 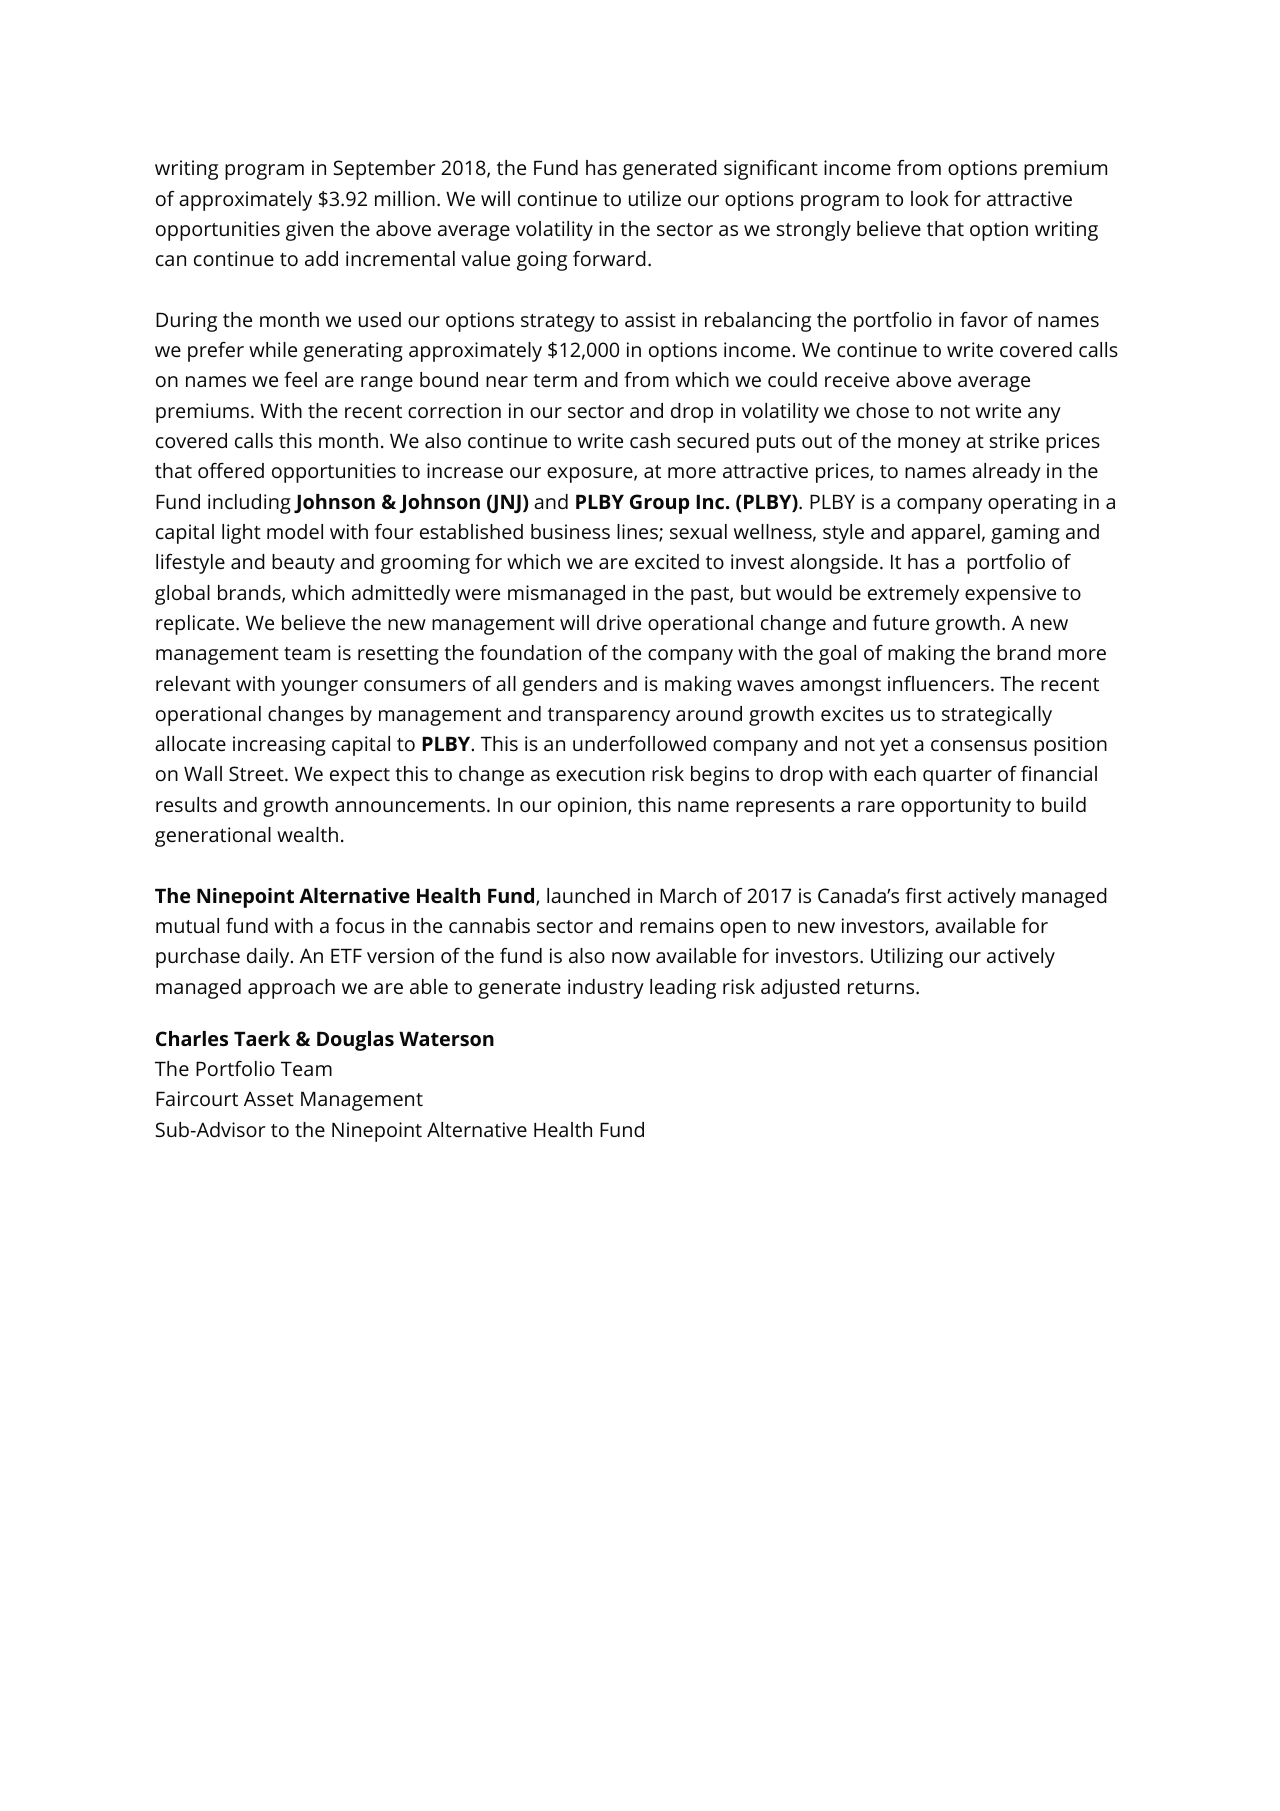 What do you see at coordinates (269, 1098) in the screenshot?
I see `Asset` at bounding box center [269, 1098].
